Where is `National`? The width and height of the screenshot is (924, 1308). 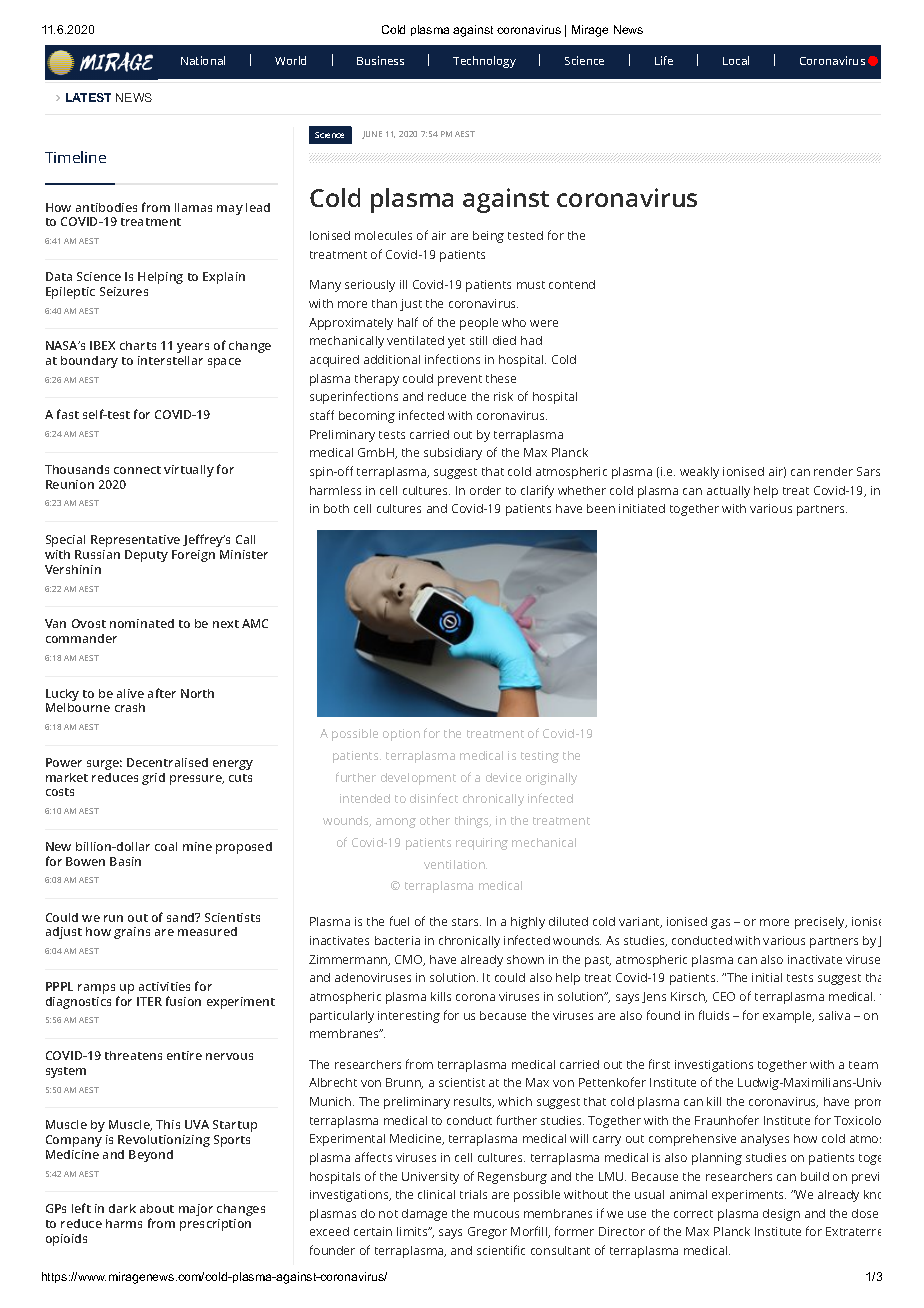 National is located at coordinates (203, 60).
